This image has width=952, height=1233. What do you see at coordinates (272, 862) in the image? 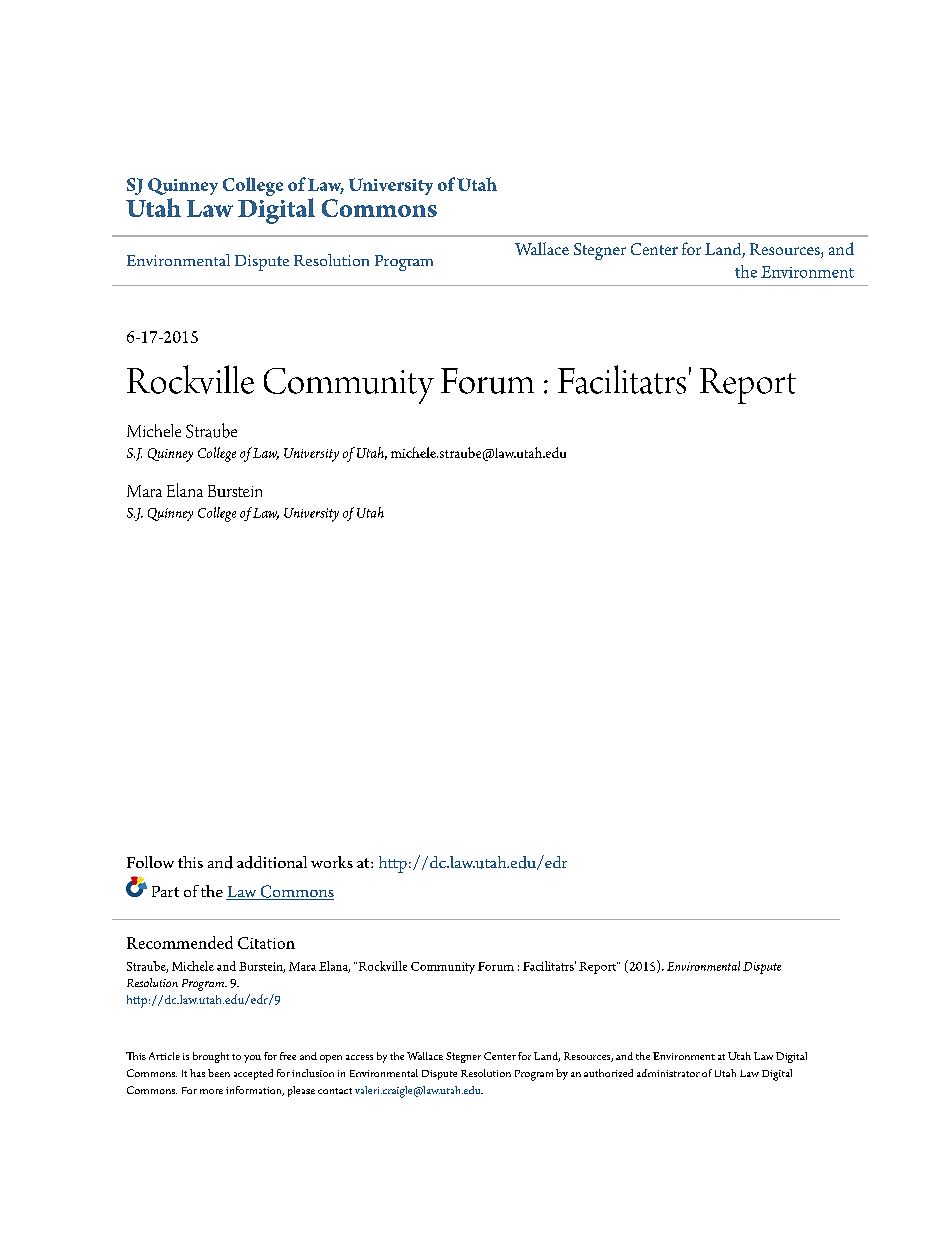
I see `additional` at bounding box center [272, 862].
